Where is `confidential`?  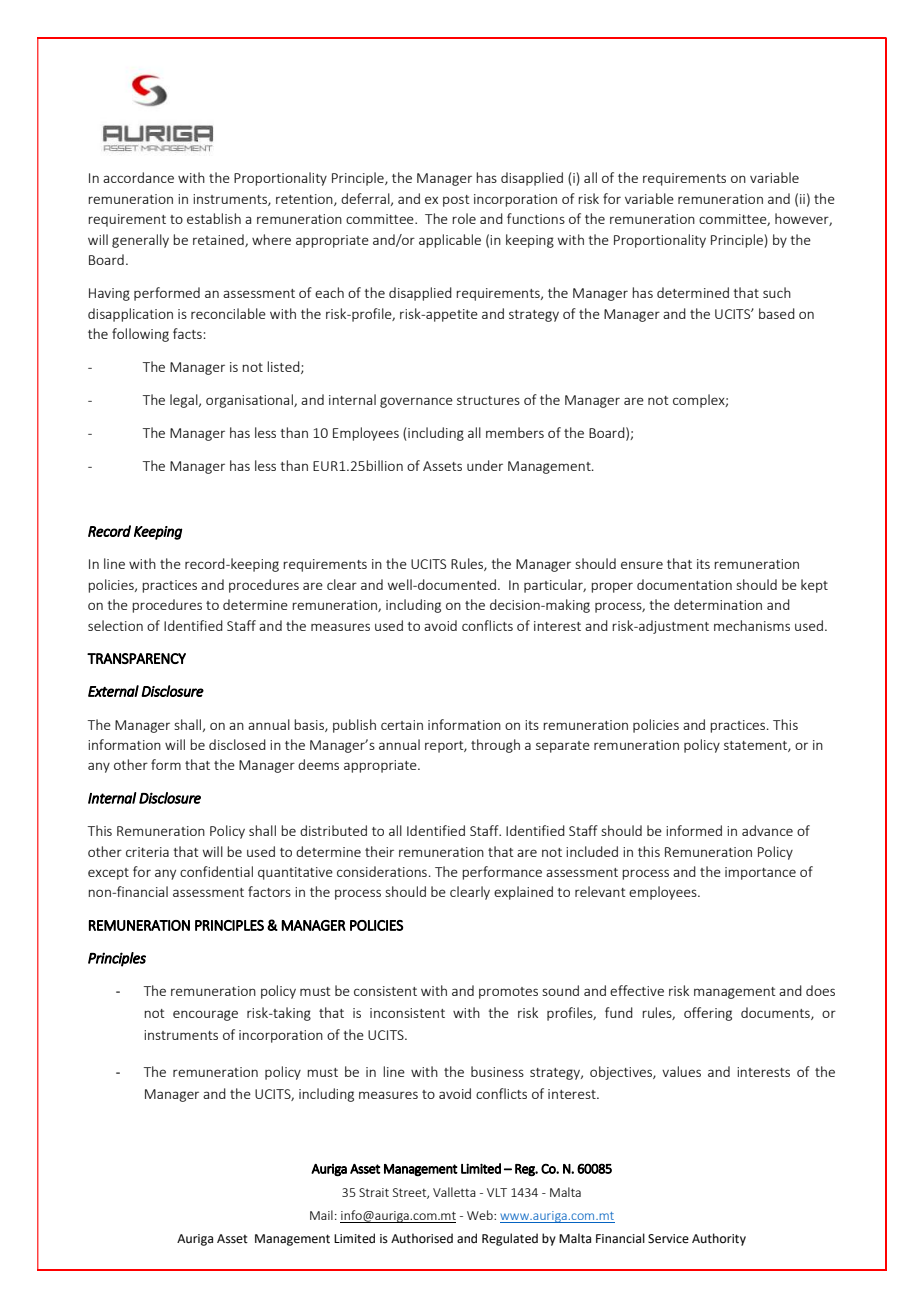
confidential is located at coordinates (216, 871).
